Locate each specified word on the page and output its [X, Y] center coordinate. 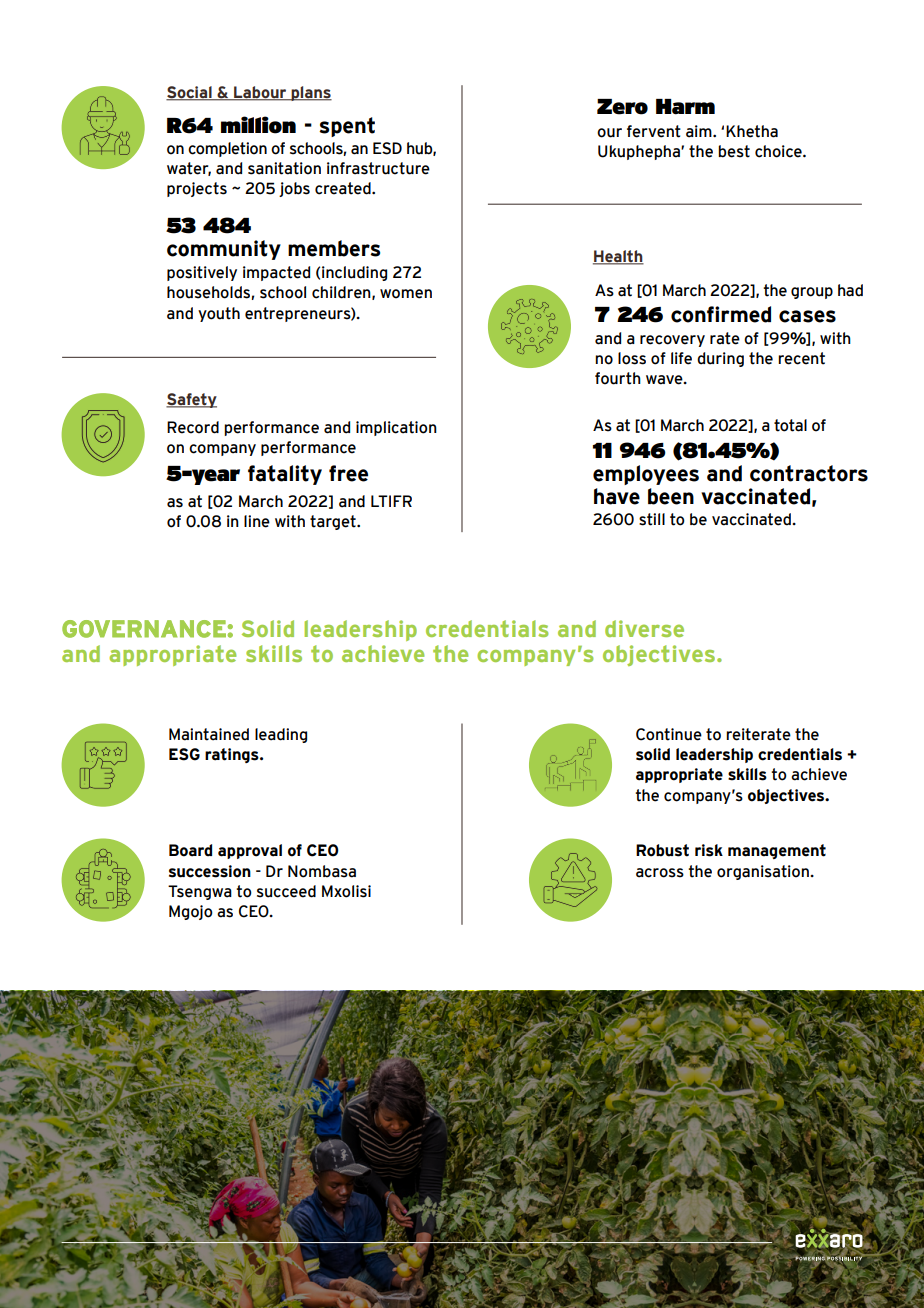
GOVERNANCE [144, 629]
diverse [644, 628]
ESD [387, 148]
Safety [191, 400]
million [258, 125]
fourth [618, 378]
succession [210, 871]
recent [801, 358]
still [652, 519]
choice [779, 151]
